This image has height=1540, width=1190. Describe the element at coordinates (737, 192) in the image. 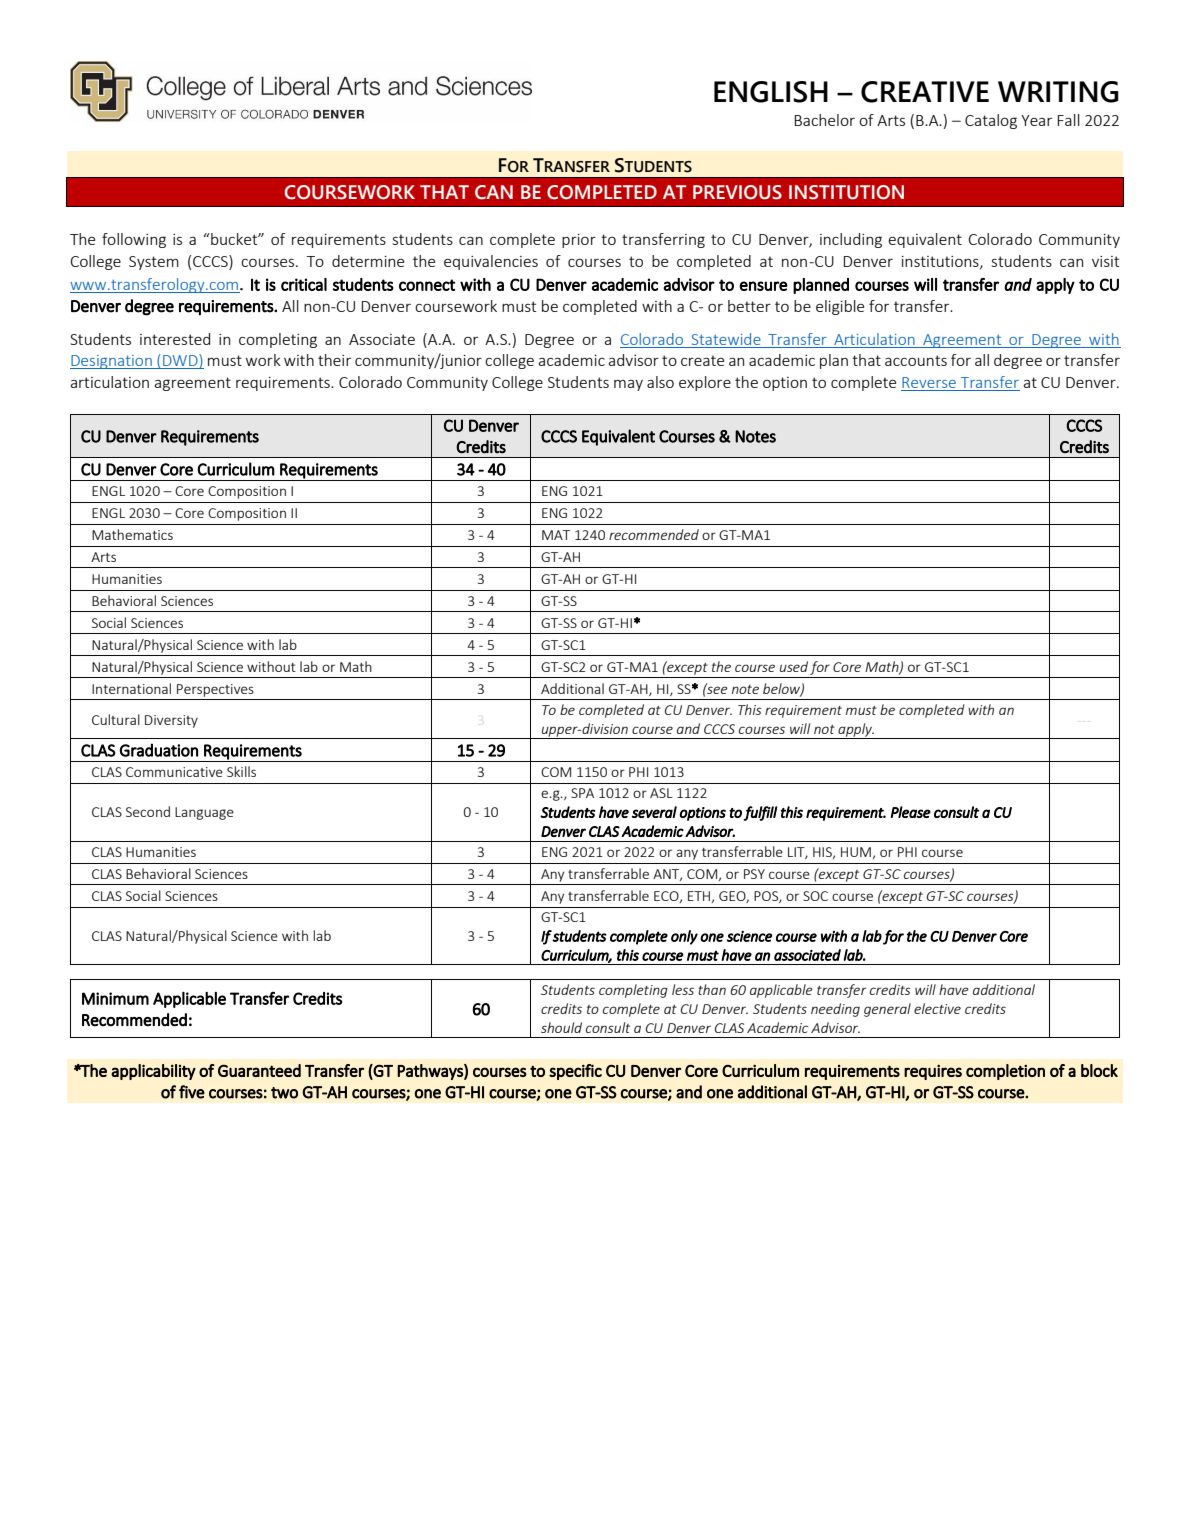

I see `PREVIOUS` at that location.
